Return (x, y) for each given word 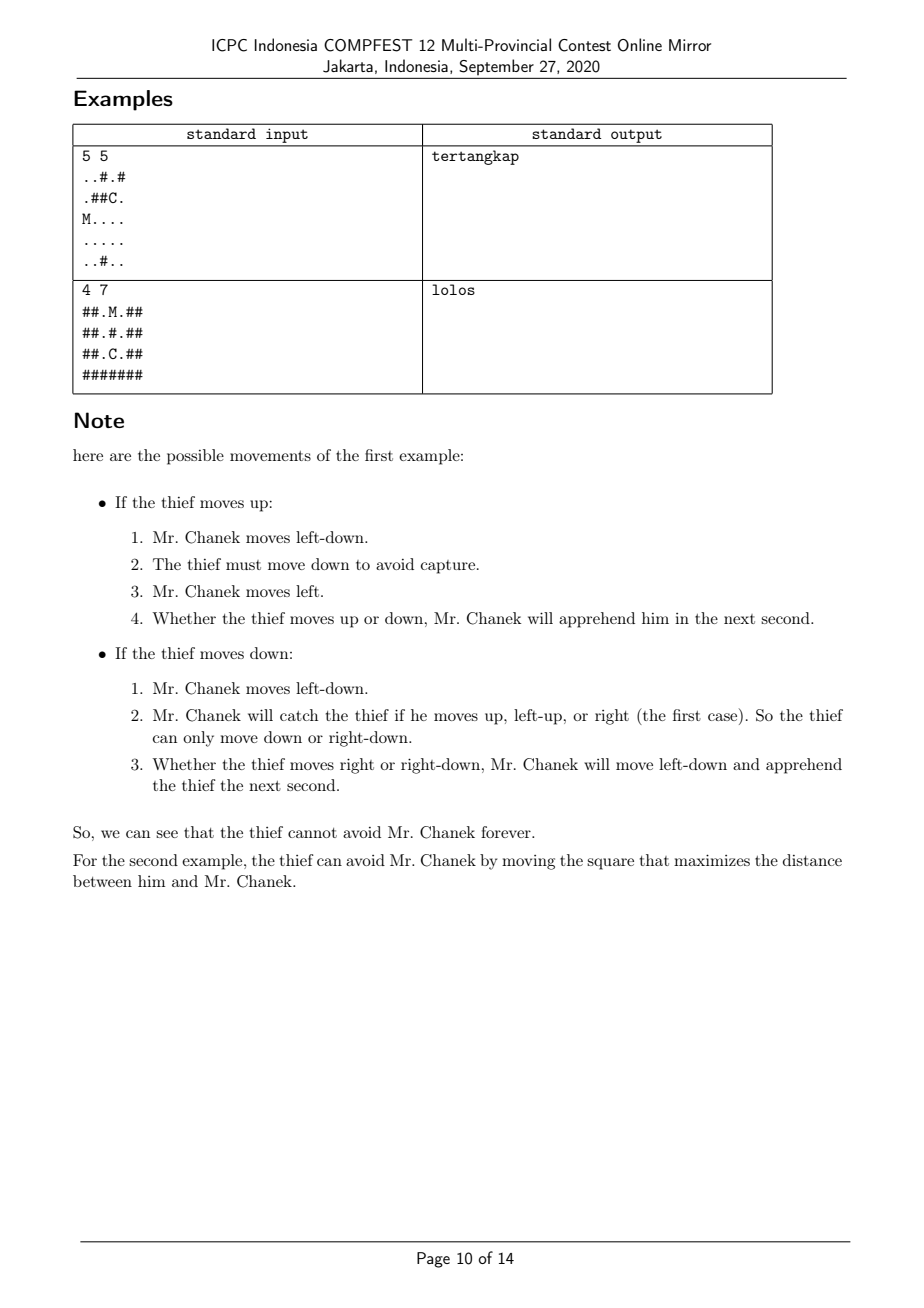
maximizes (712, 860)
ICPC (229, 45)
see (167, 834)
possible (195, 457)
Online (640, 45)
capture (449, 567)
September (497, 67)
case (724, 718)
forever (507, 832)
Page (433, 1260)
